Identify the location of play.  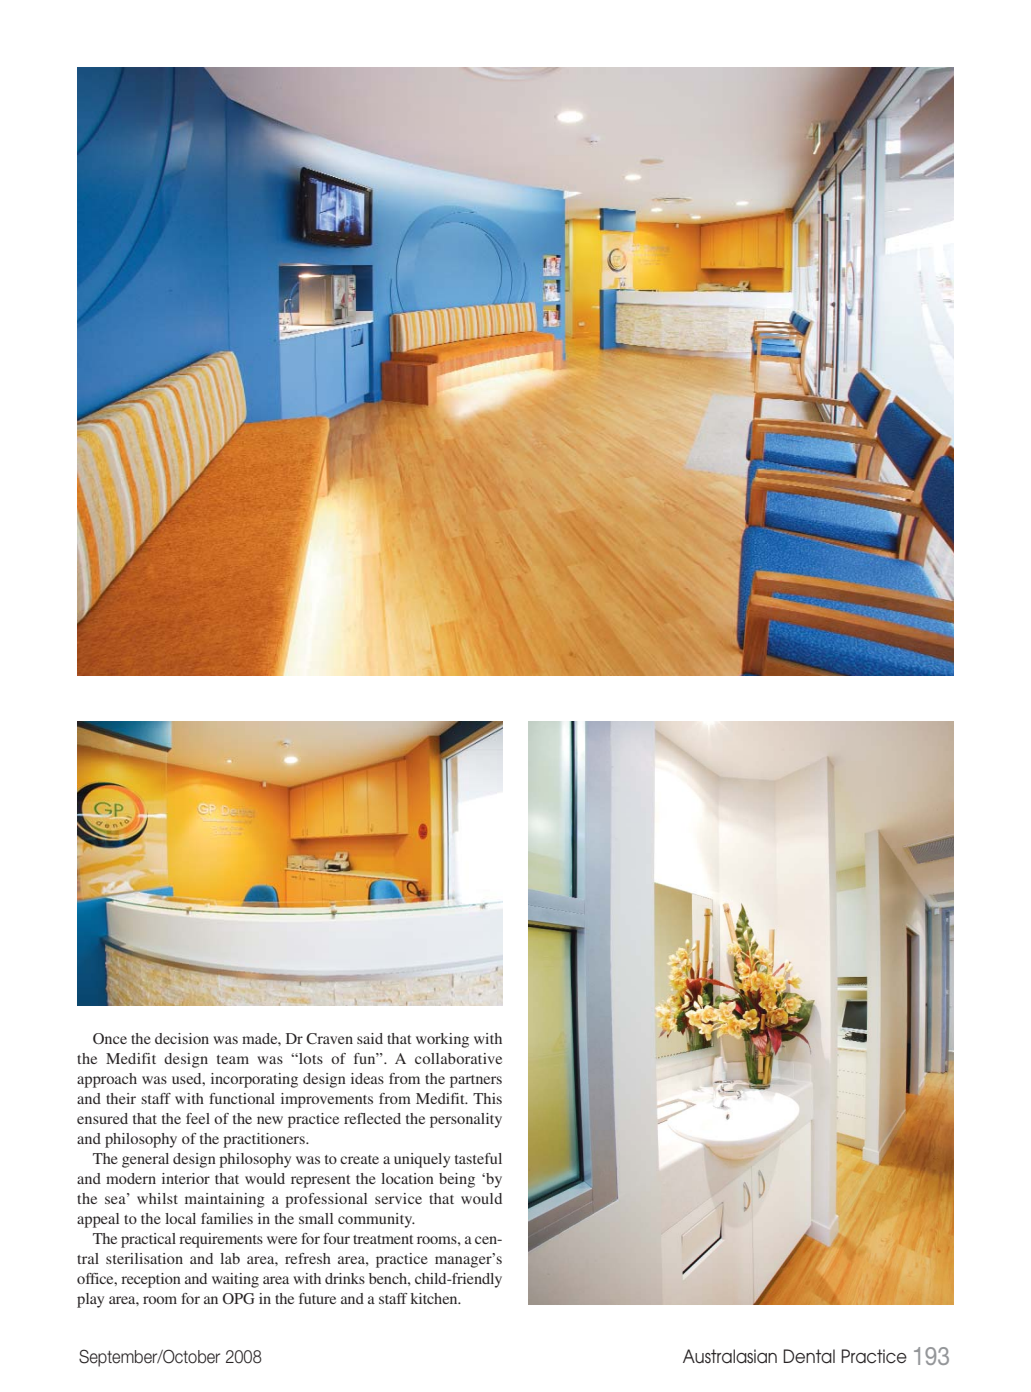
(90, 1300).
